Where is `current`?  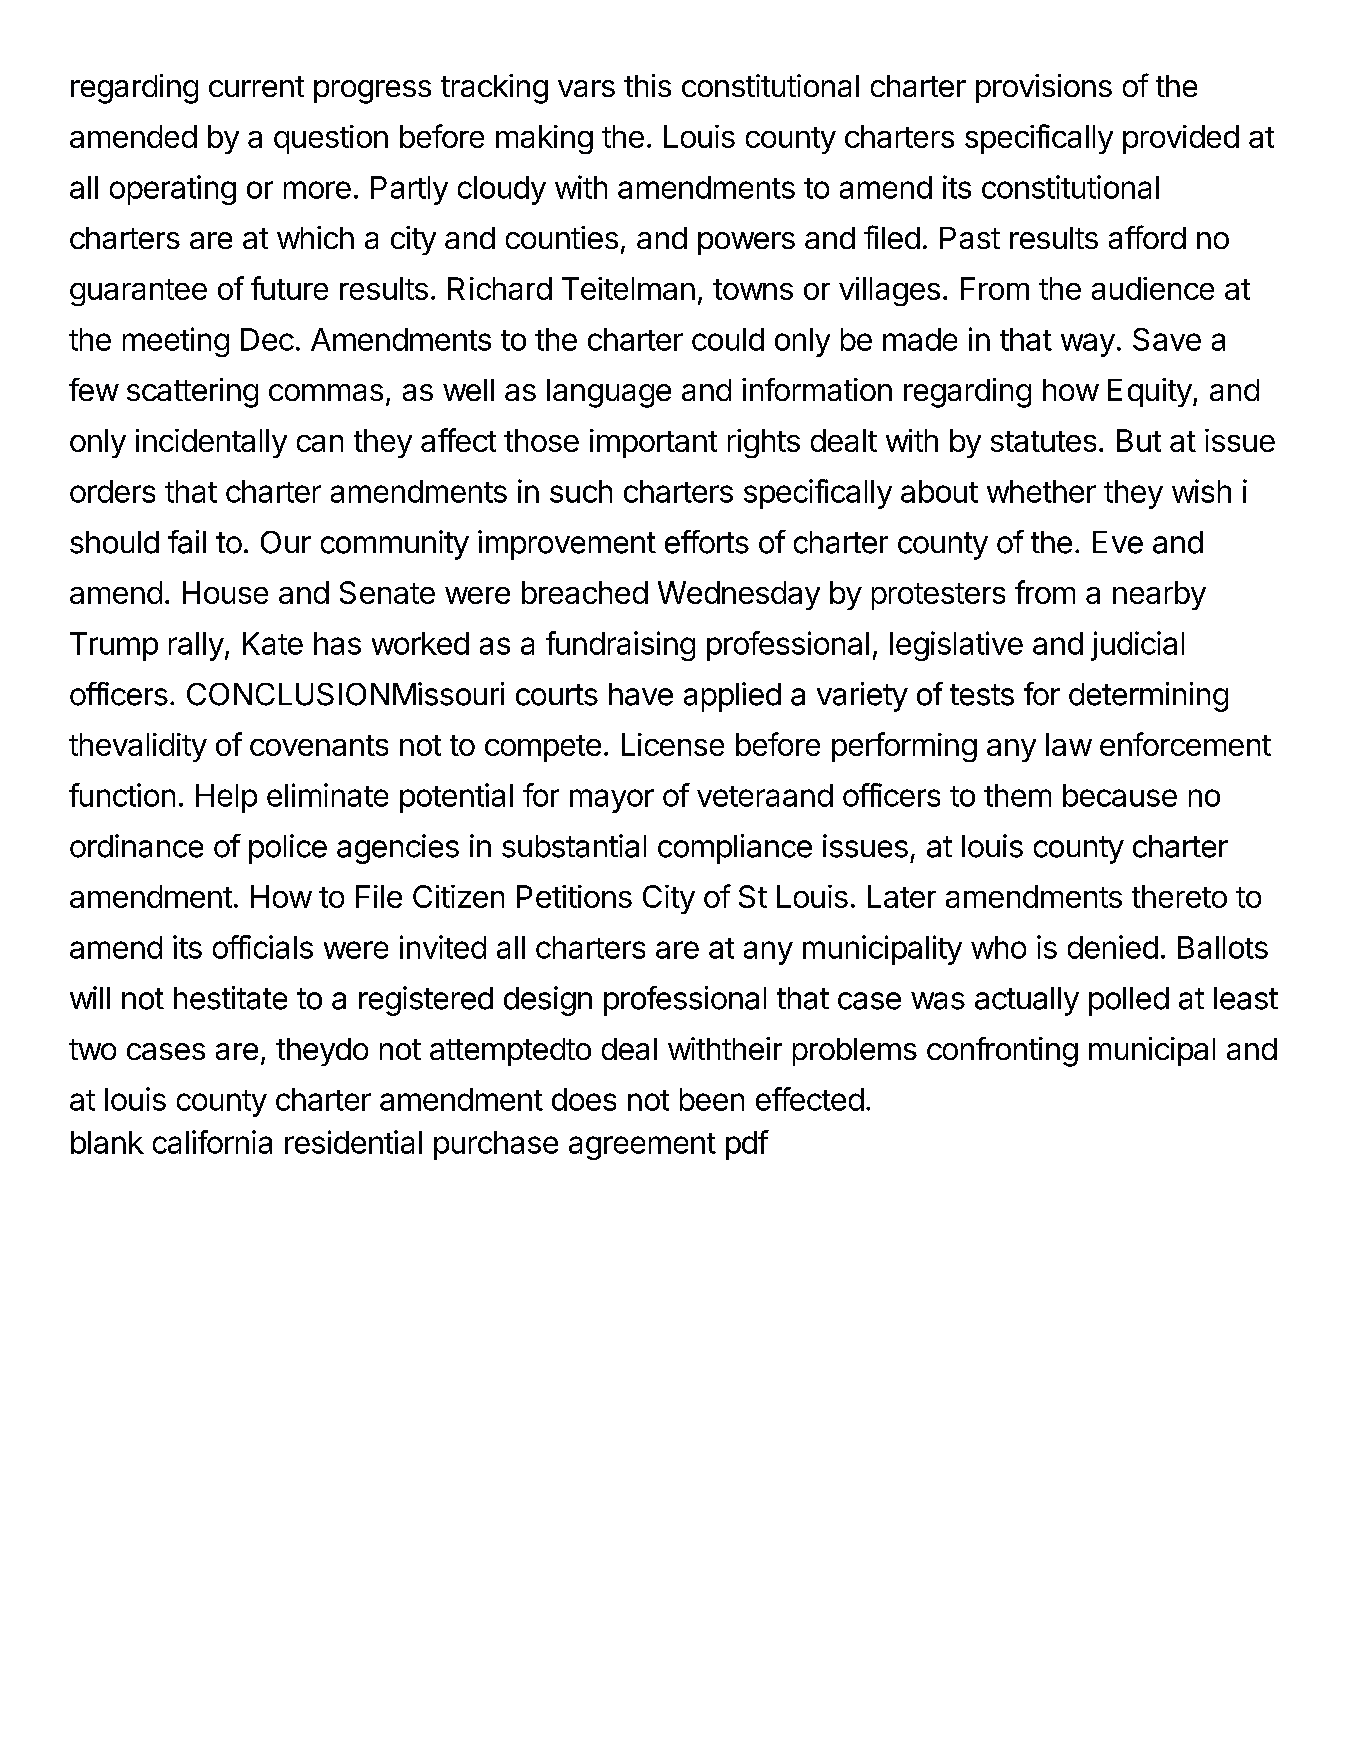
current is located at coordinates (256, 86).
